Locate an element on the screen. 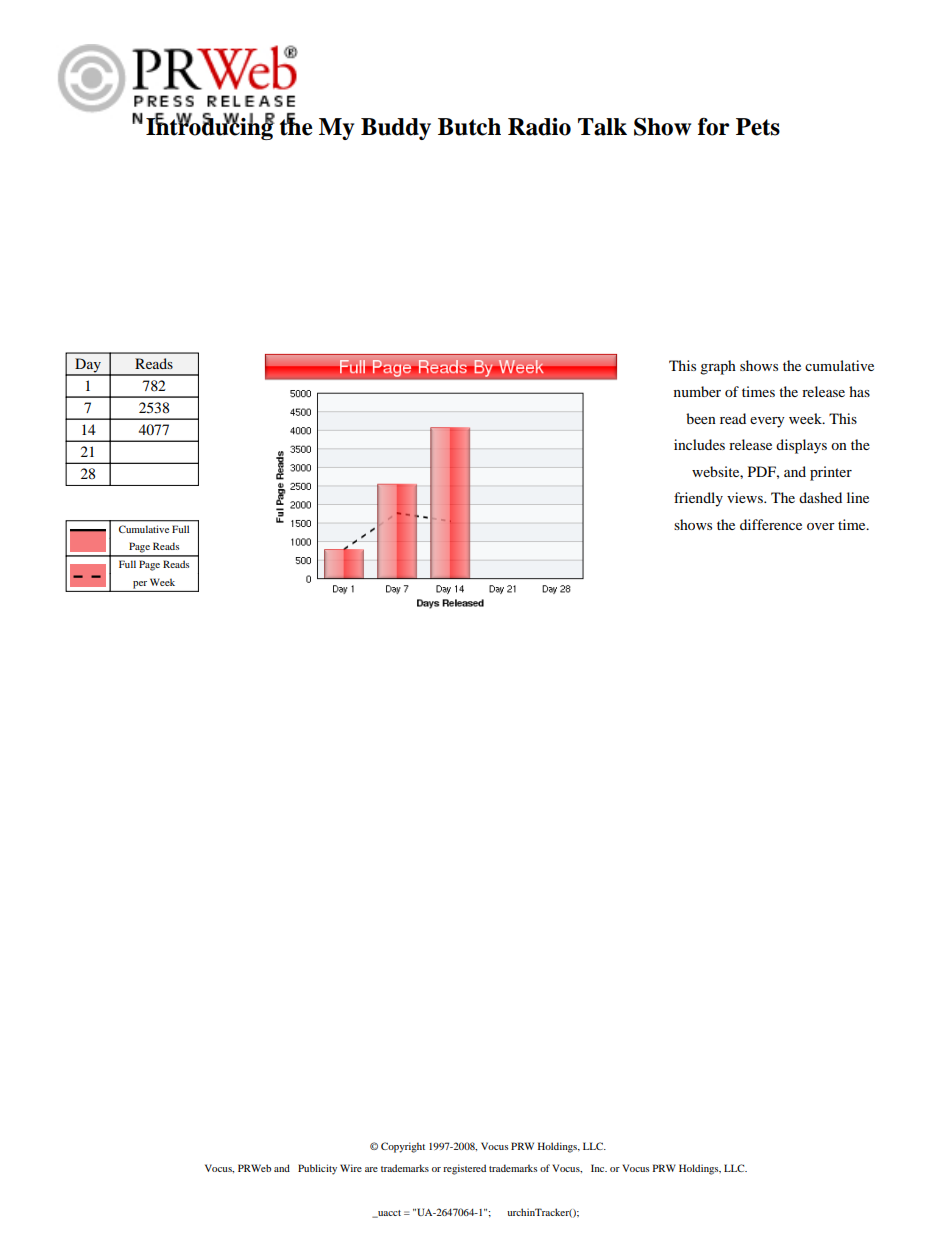 The width and height of the screenshot is (952, 1233). Butch is located at coordinates (469, 127).
